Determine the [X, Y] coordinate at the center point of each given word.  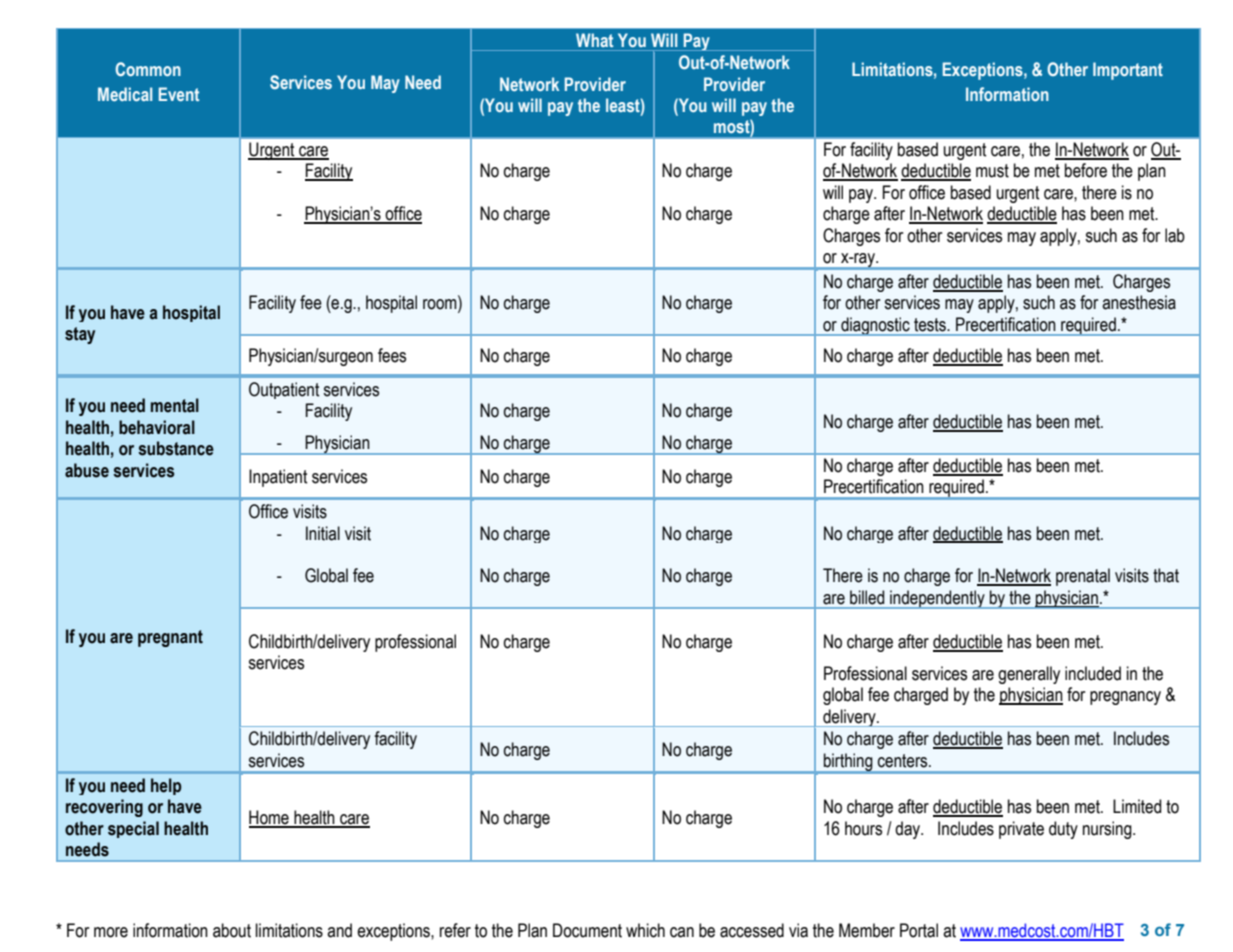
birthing [848, 763]
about [232, 930]
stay [80, 335]
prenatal [1083, 577]
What [594, 40]
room [441, 304]
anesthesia [1139, 302]
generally [1029, 675]
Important [1128, 71]
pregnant [170, 638]
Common [148, 69]
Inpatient [278, 478]
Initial [323, 533]
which [645, 930]
